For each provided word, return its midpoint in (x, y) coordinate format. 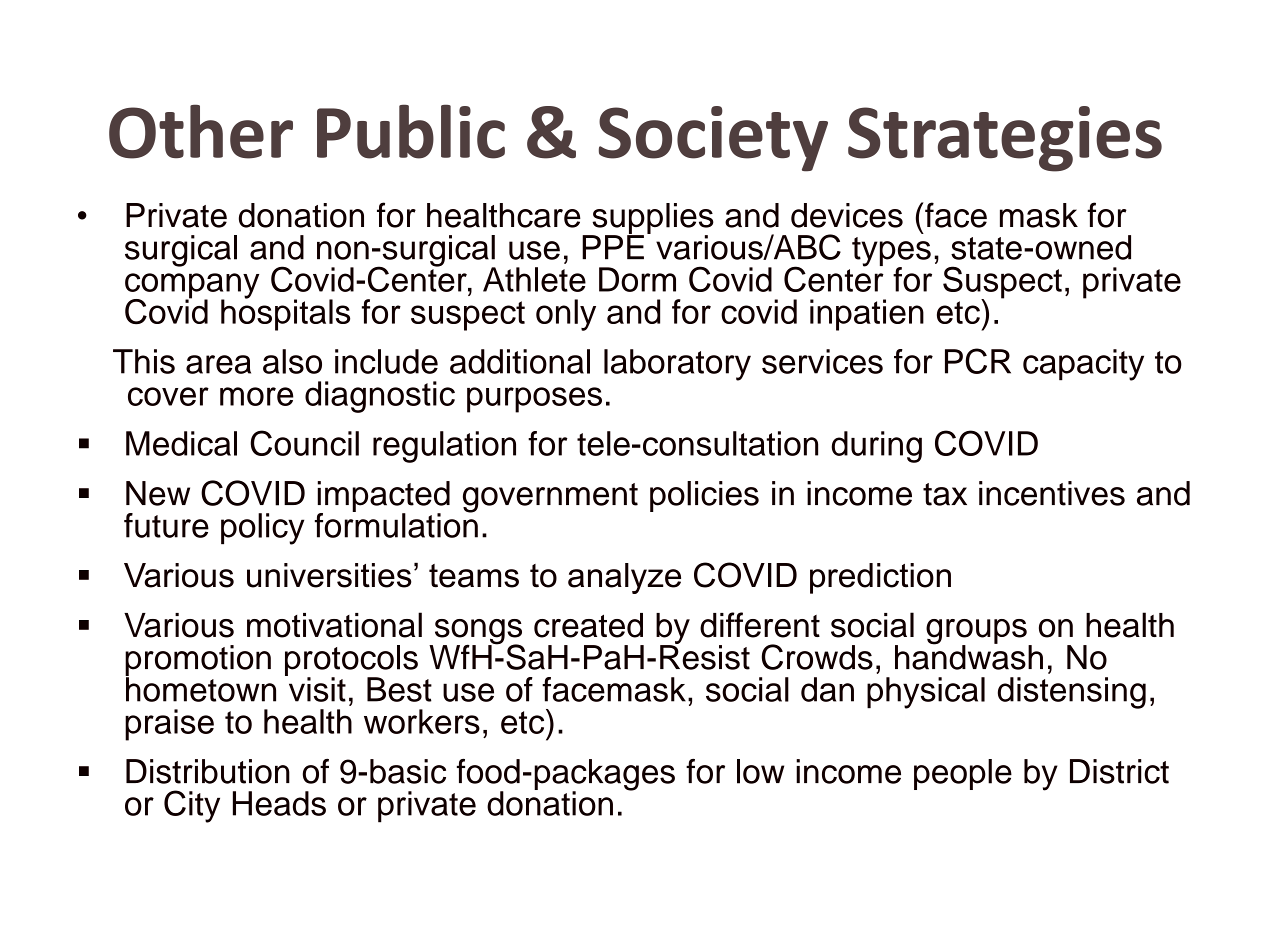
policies (704, 496)
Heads (279, 803)
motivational (334, 625)
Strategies (1005, 139)
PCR (978, 361)
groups (977, 633)
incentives (1052, 493)
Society (713, 139)
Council (304, 443)
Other (201, 131)
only (566, 315)
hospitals (285, 314)
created (588, 625)
